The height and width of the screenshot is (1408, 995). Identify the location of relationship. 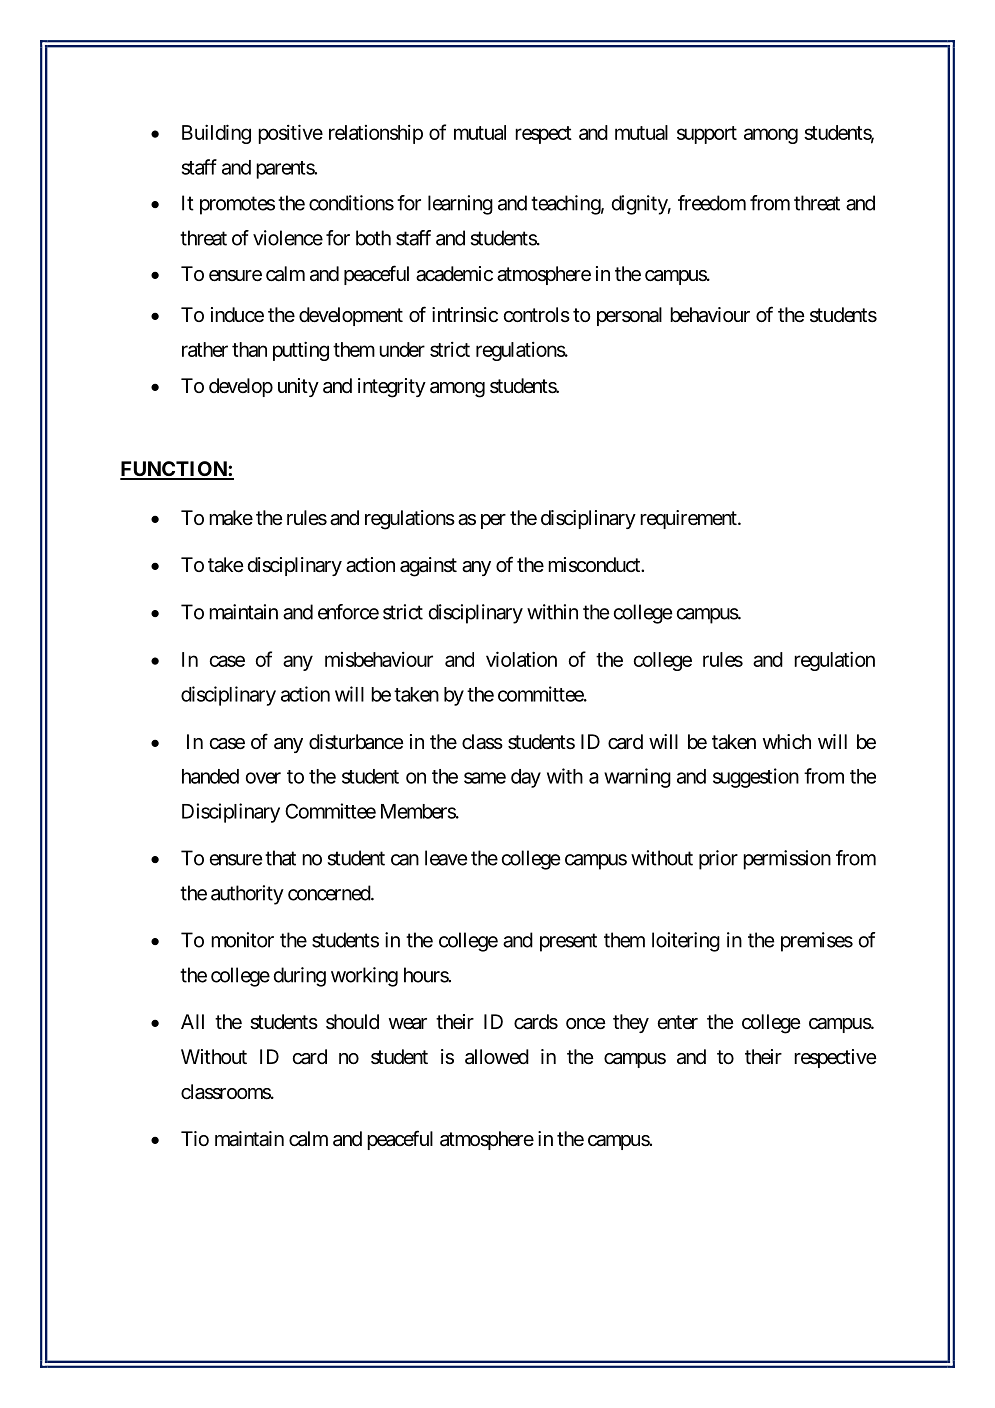
(376, 134).
